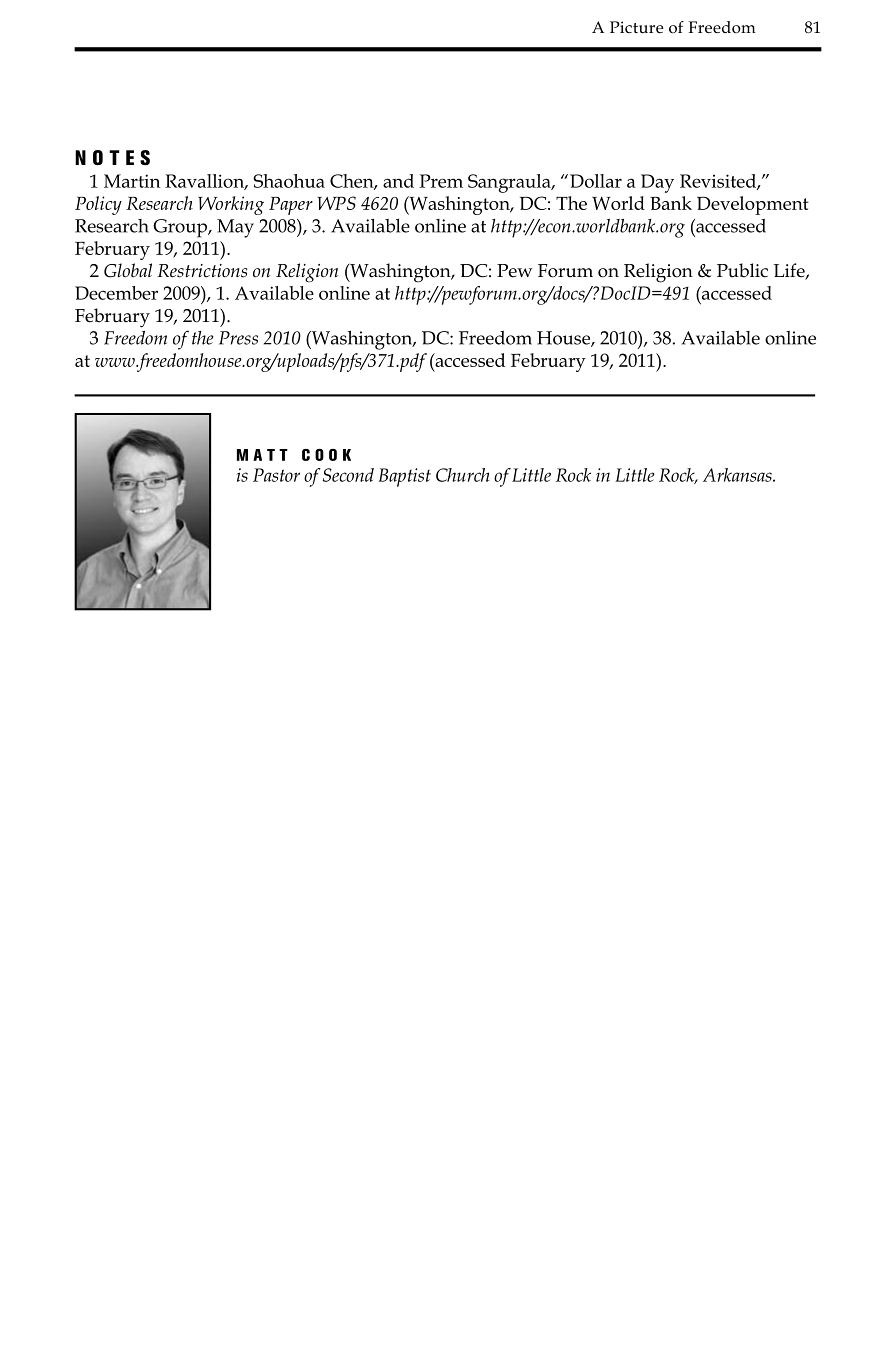 Image resolution: width=896 pixels, height=1345 pixels. What do you see at coordinates (636, 27) in the image?
I see `Picture` at bounding box center [636, 27].
